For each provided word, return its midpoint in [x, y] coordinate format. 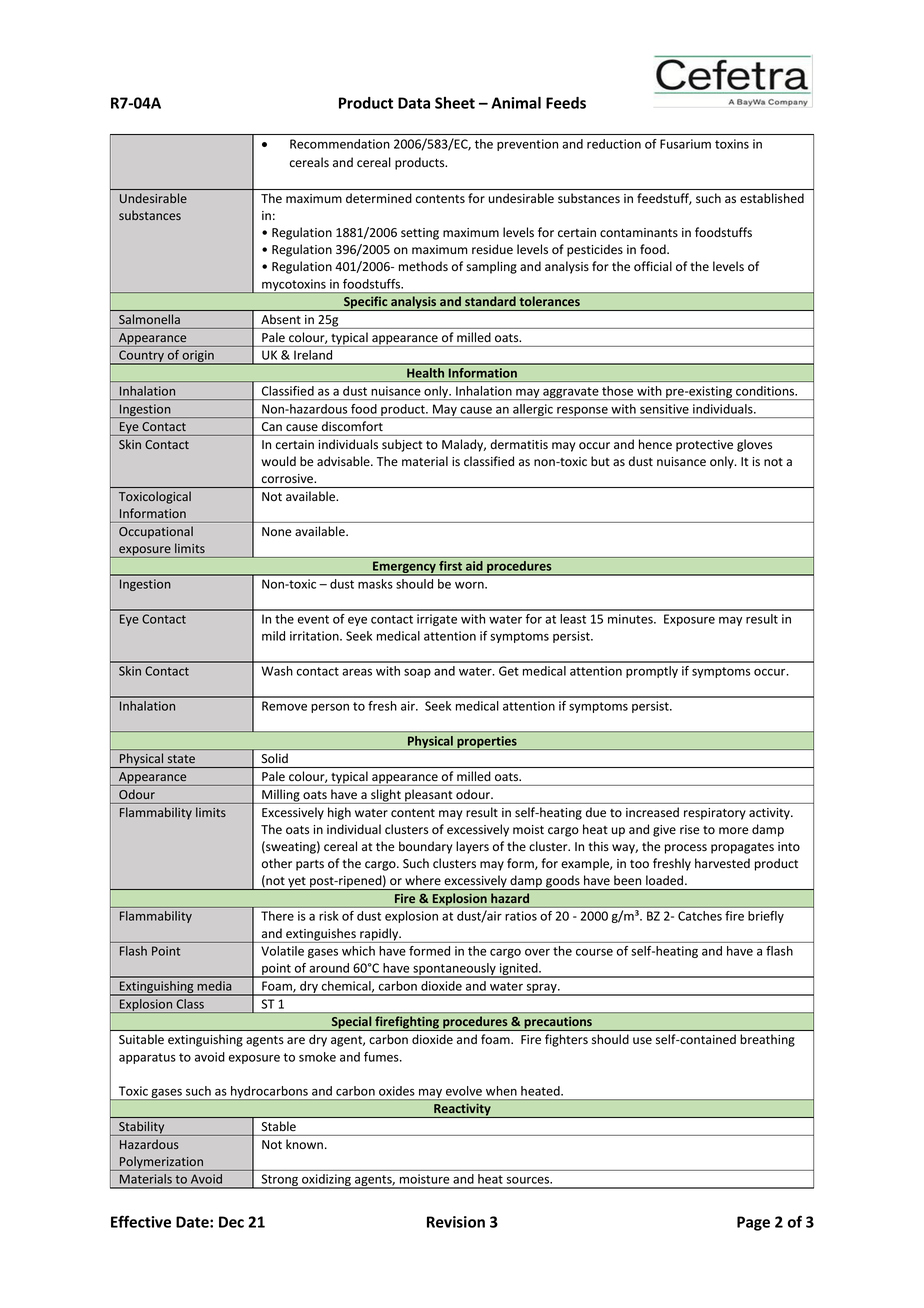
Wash [277, 671]
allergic [533, 411]
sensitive [664, 409]
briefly [766, 917]
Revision [456, 1222]
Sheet [455, 103]
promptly [652, 672]
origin [198, 357]
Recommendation [340, 144]
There [277, 916]
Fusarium [685, 144]
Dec [231, 1222]
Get [509, 671]
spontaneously [454, 970]
